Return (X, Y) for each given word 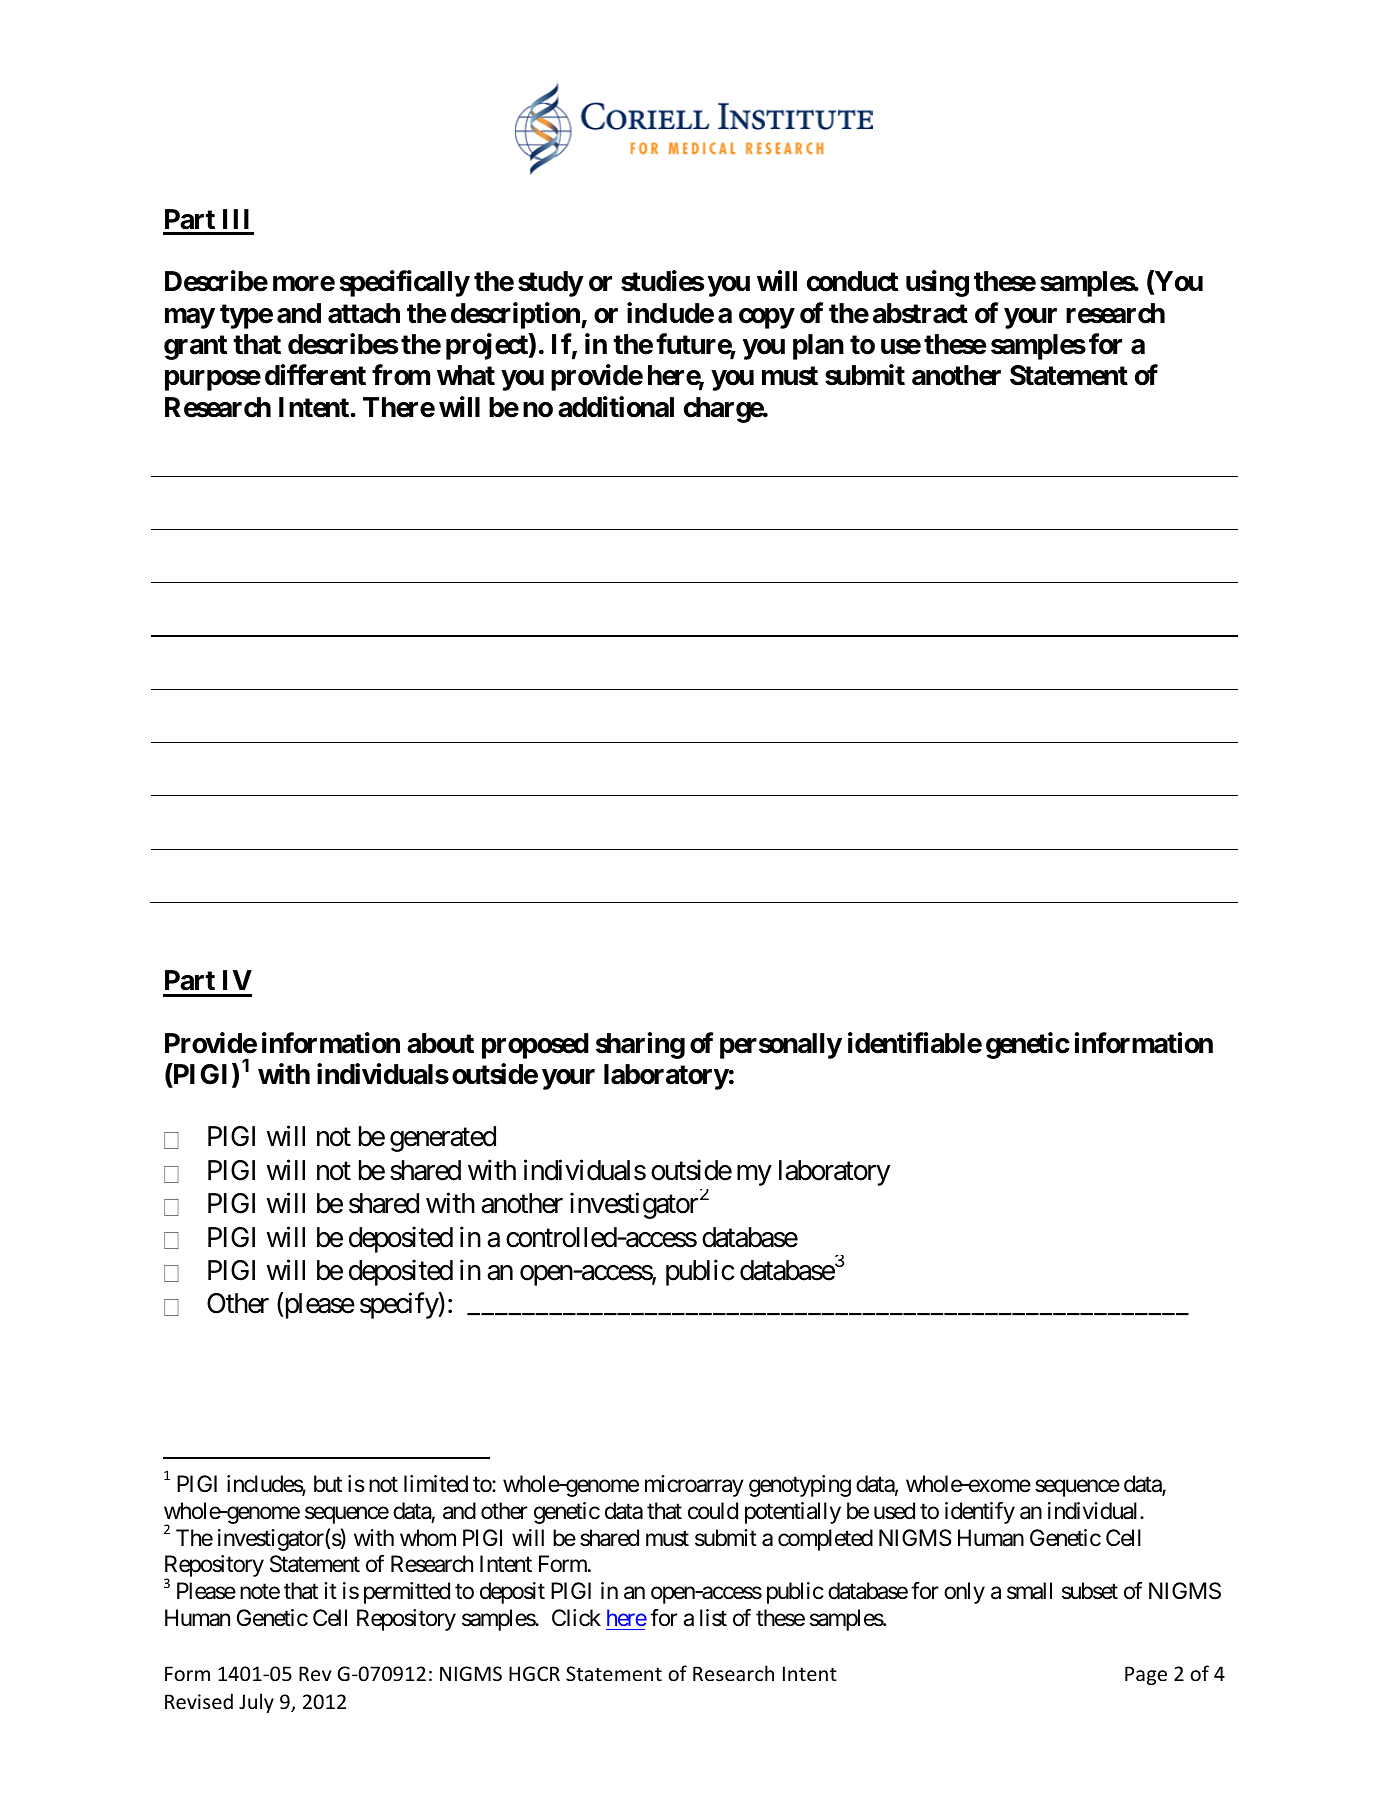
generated (443, 1139)
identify (980, 1513)
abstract (920, 313)
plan (818, 347)
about (440, 1043)
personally (781, 1046)
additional (616, 407)
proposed (535, 1046)
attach (364, 313)
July (256, 1703)
